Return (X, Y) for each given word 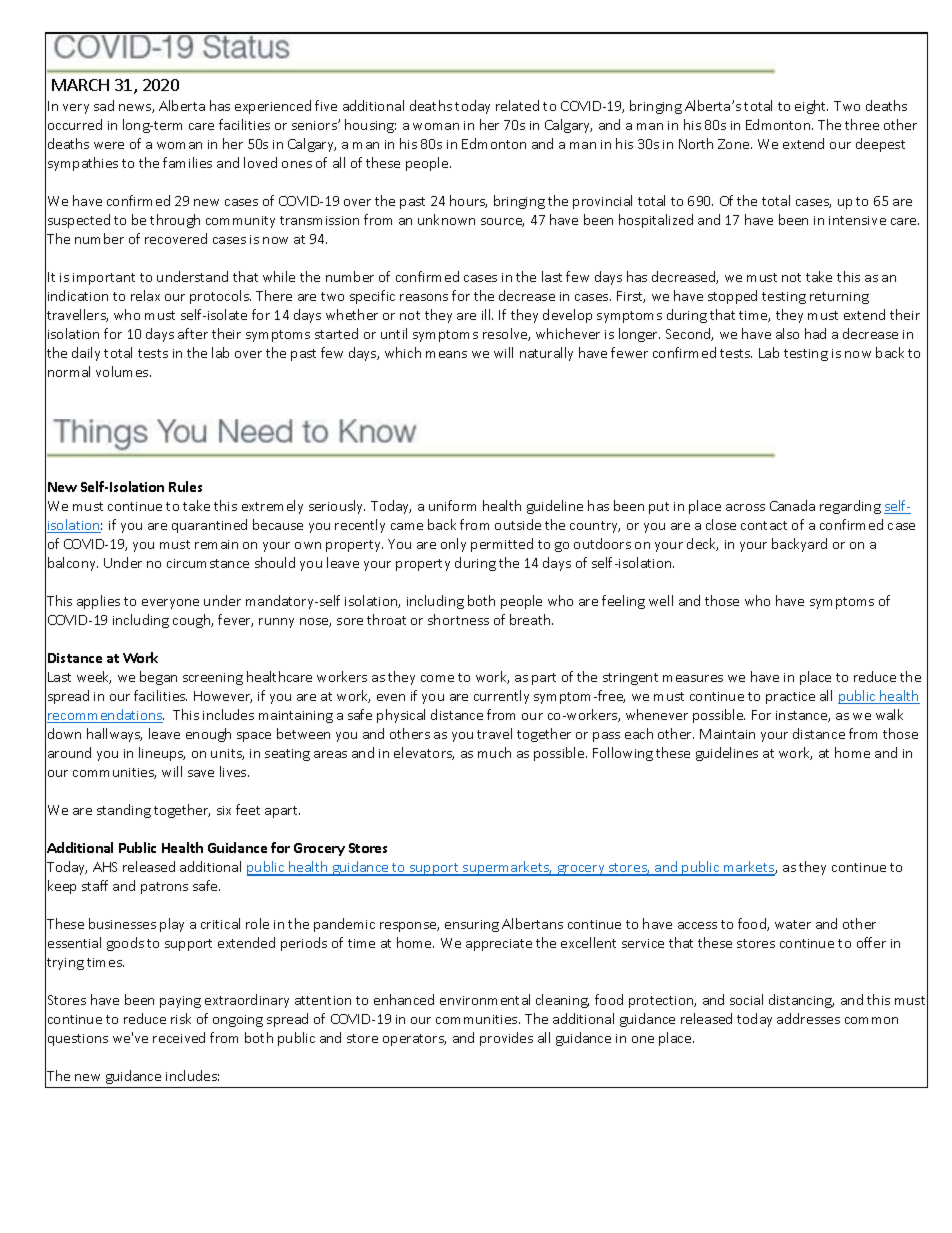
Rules (185, 486)
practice (790, 698)
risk (181, 1018)
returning (839, 298)
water (793, 924)
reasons (424, 297)
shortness (458, 619)
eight (811, 107)
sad (104, 105)
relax (145, 295)
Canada (792, 505)
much (494, 752)
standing (124, 811)
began (158, 678)
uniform (452, 505)
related (517, 105)
